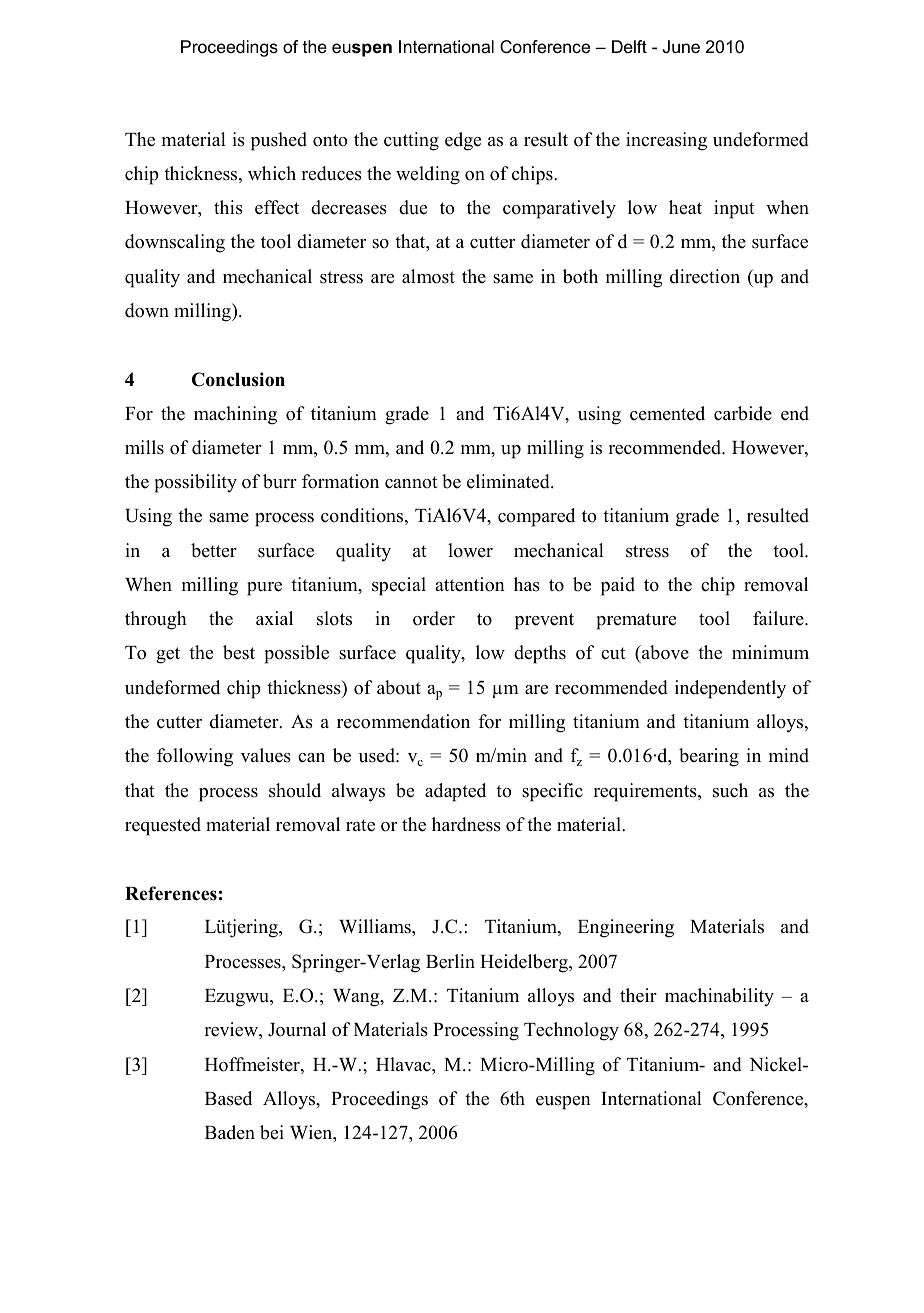 The width and height of the screenshot is (924, 1313). I want to click on Baden, so click(230, 1132).
